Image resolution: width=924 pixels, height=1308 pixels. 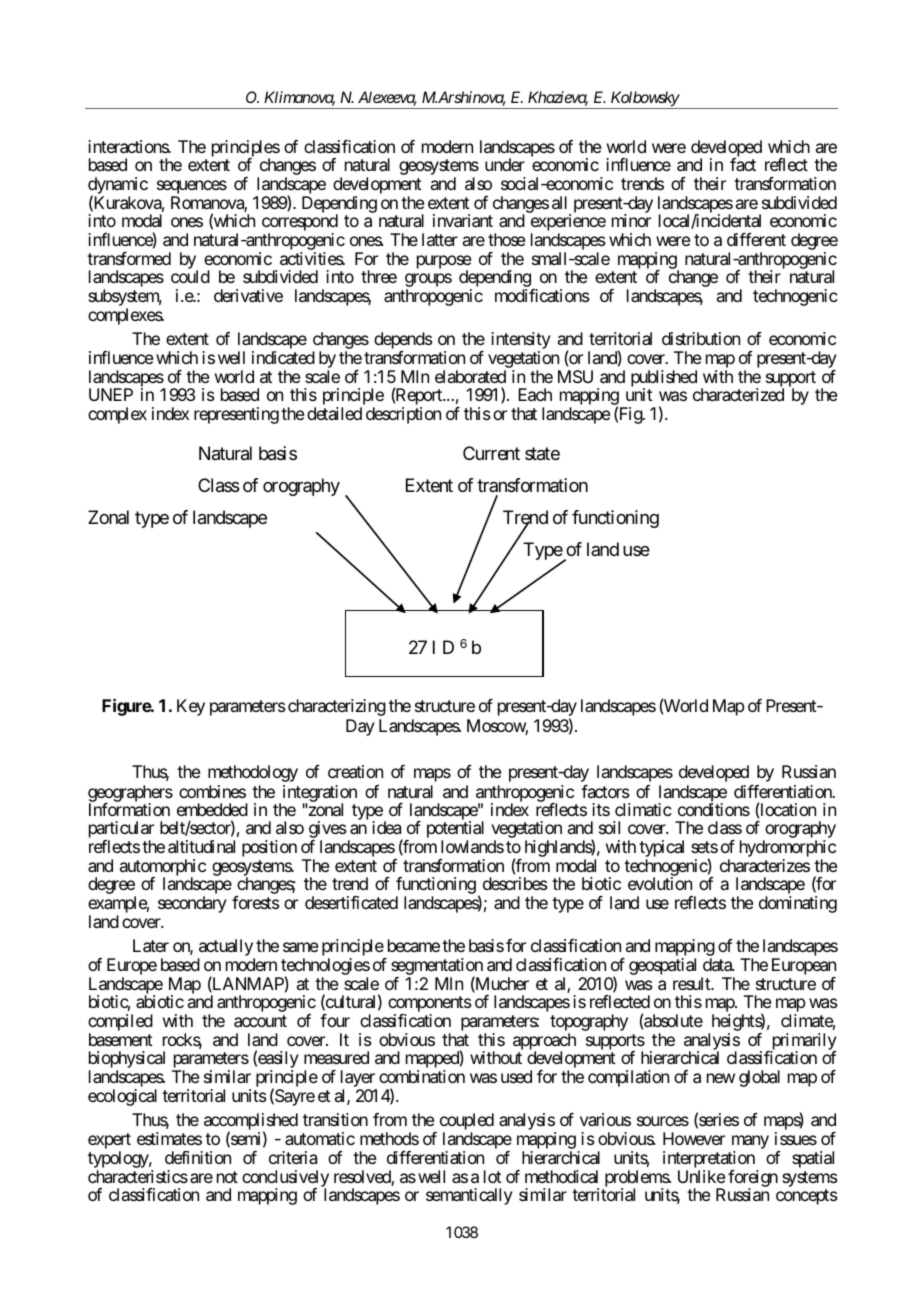 What do you see at coordinates (661, 850) in the document?
I see `typical` at bounding box center [661, 850].
